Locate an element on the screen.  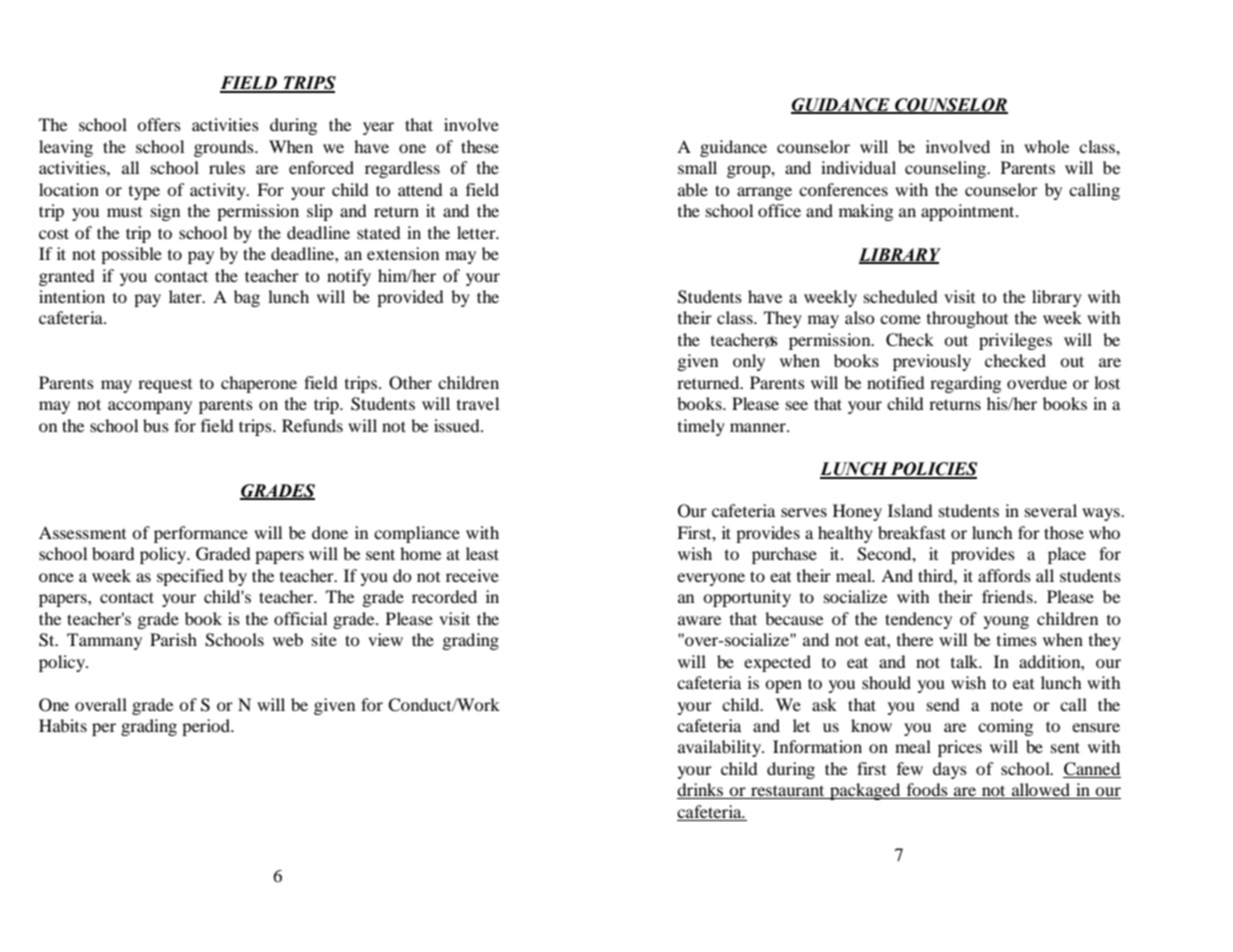
grounds is located at coordinates (225, 148).
